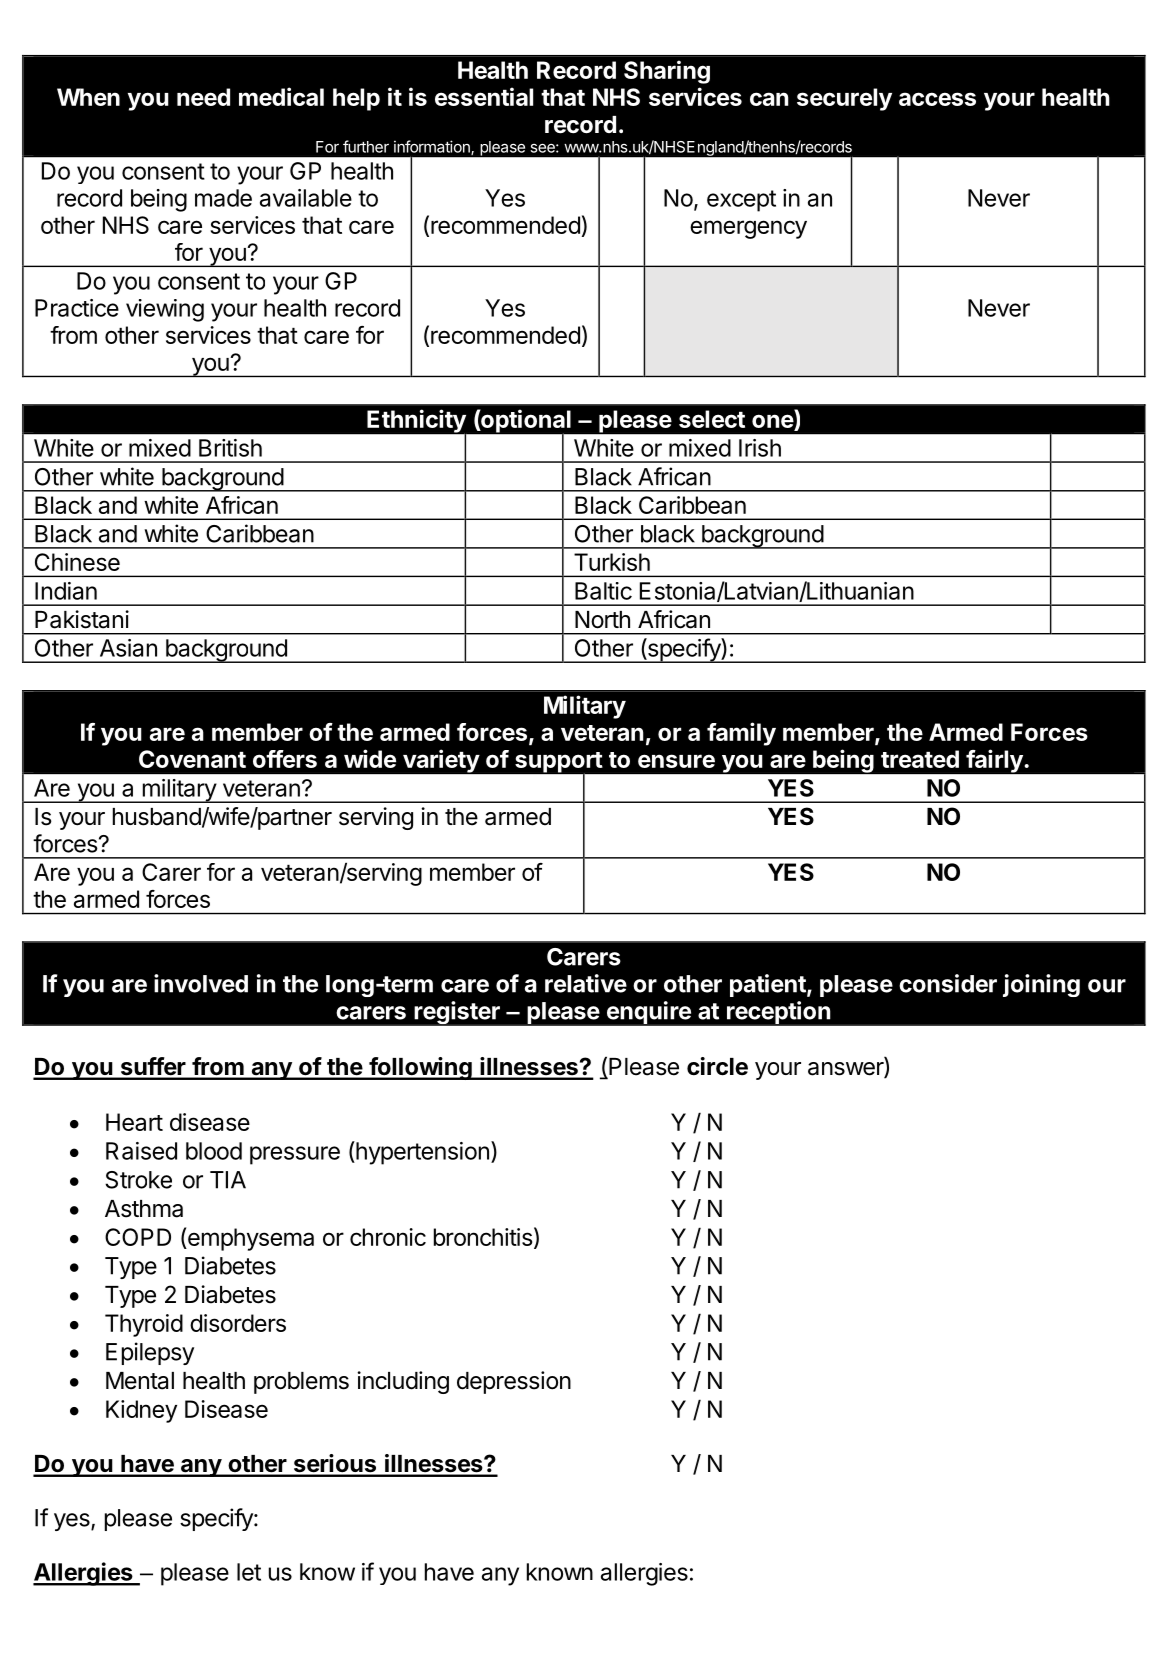 Image resolution: width=1170 pixels, height=1654 pixels. What do you see at coordinates (586, 983) in the screenshot?
I see `relative` at bounding box center [586, 983].
